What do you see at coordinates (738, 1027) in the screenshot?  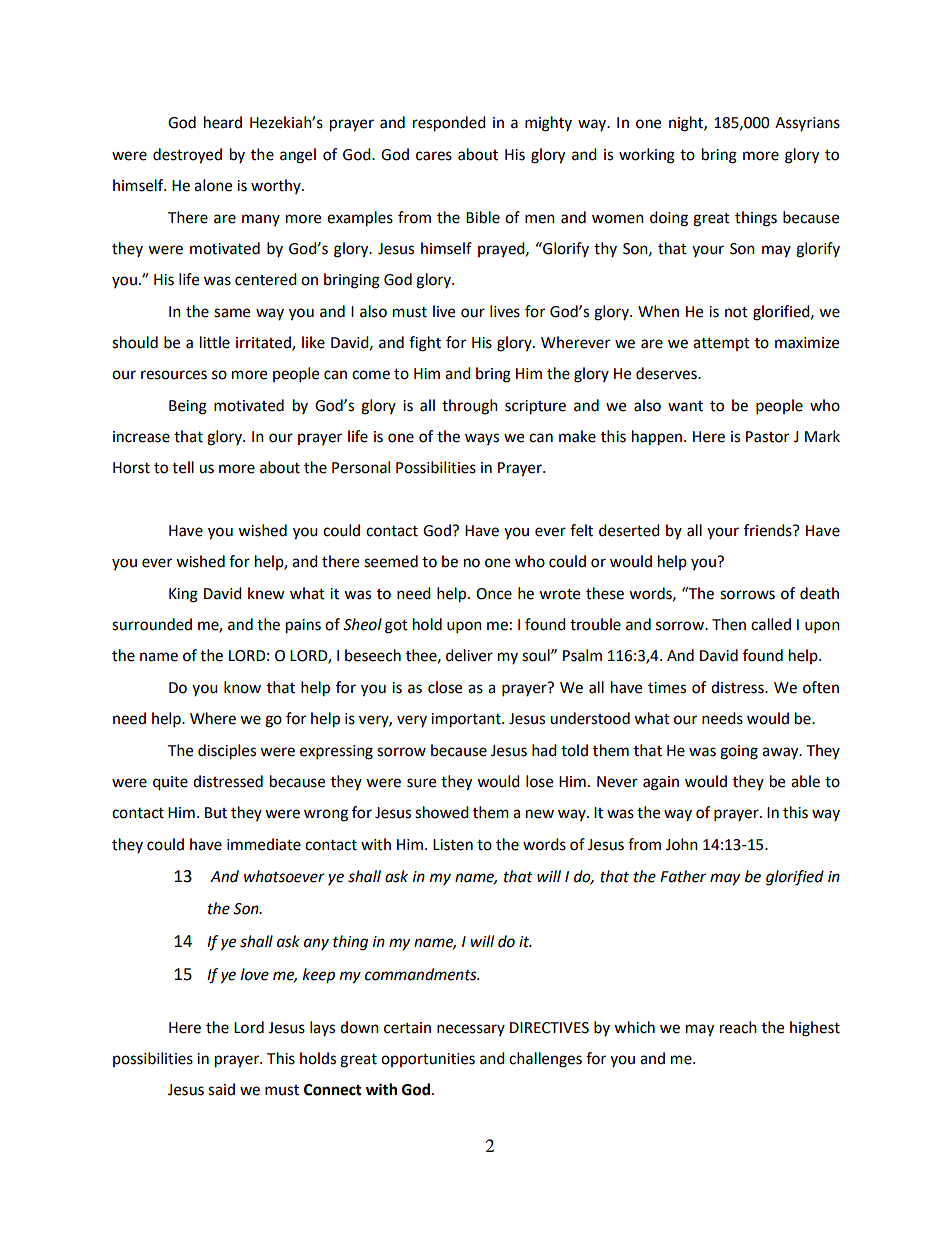 I see `reach` at bounding box center [738, 1027].
